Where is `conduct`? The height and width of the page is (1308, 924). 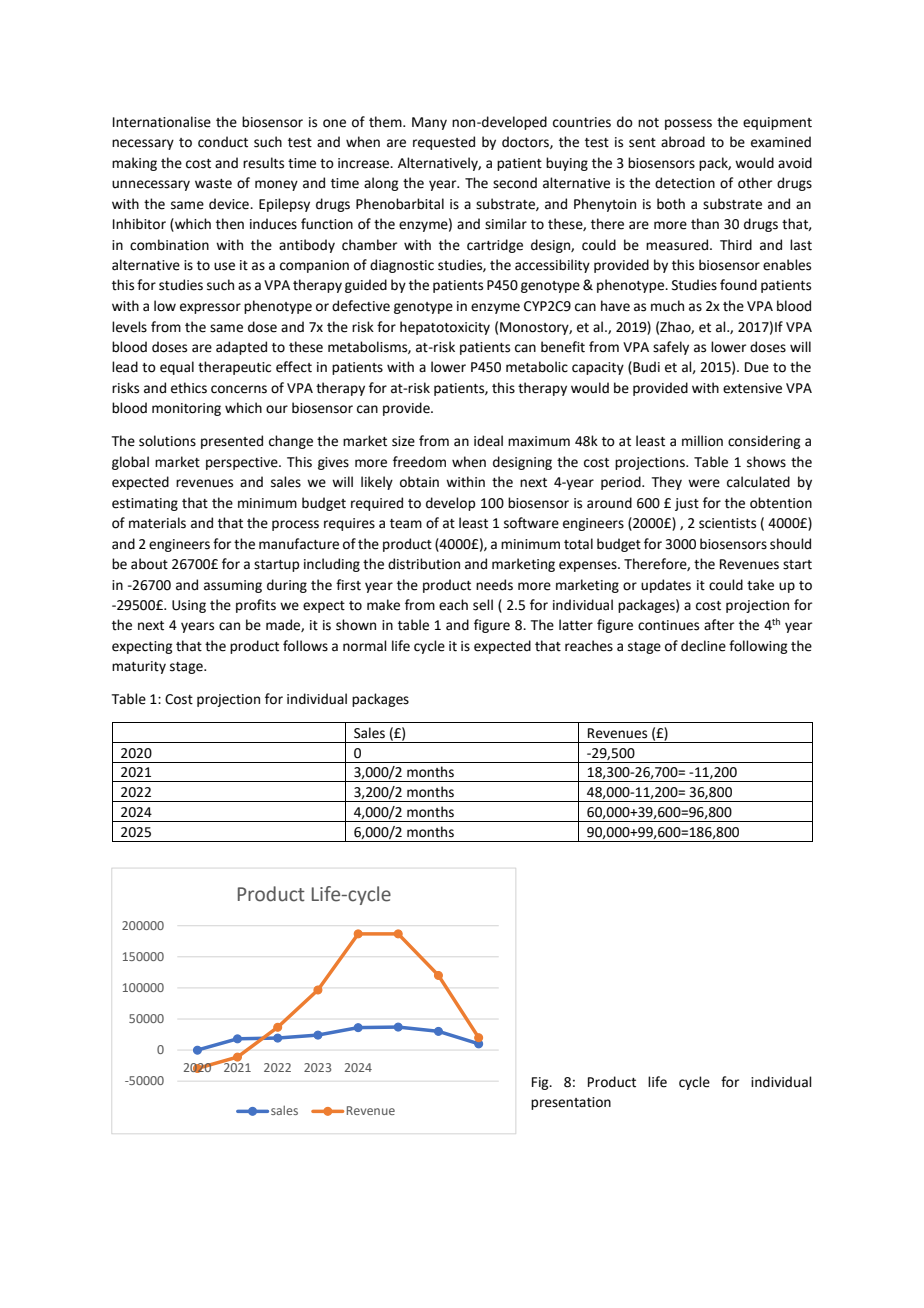 conduct is located at coordinates (223, 142).
